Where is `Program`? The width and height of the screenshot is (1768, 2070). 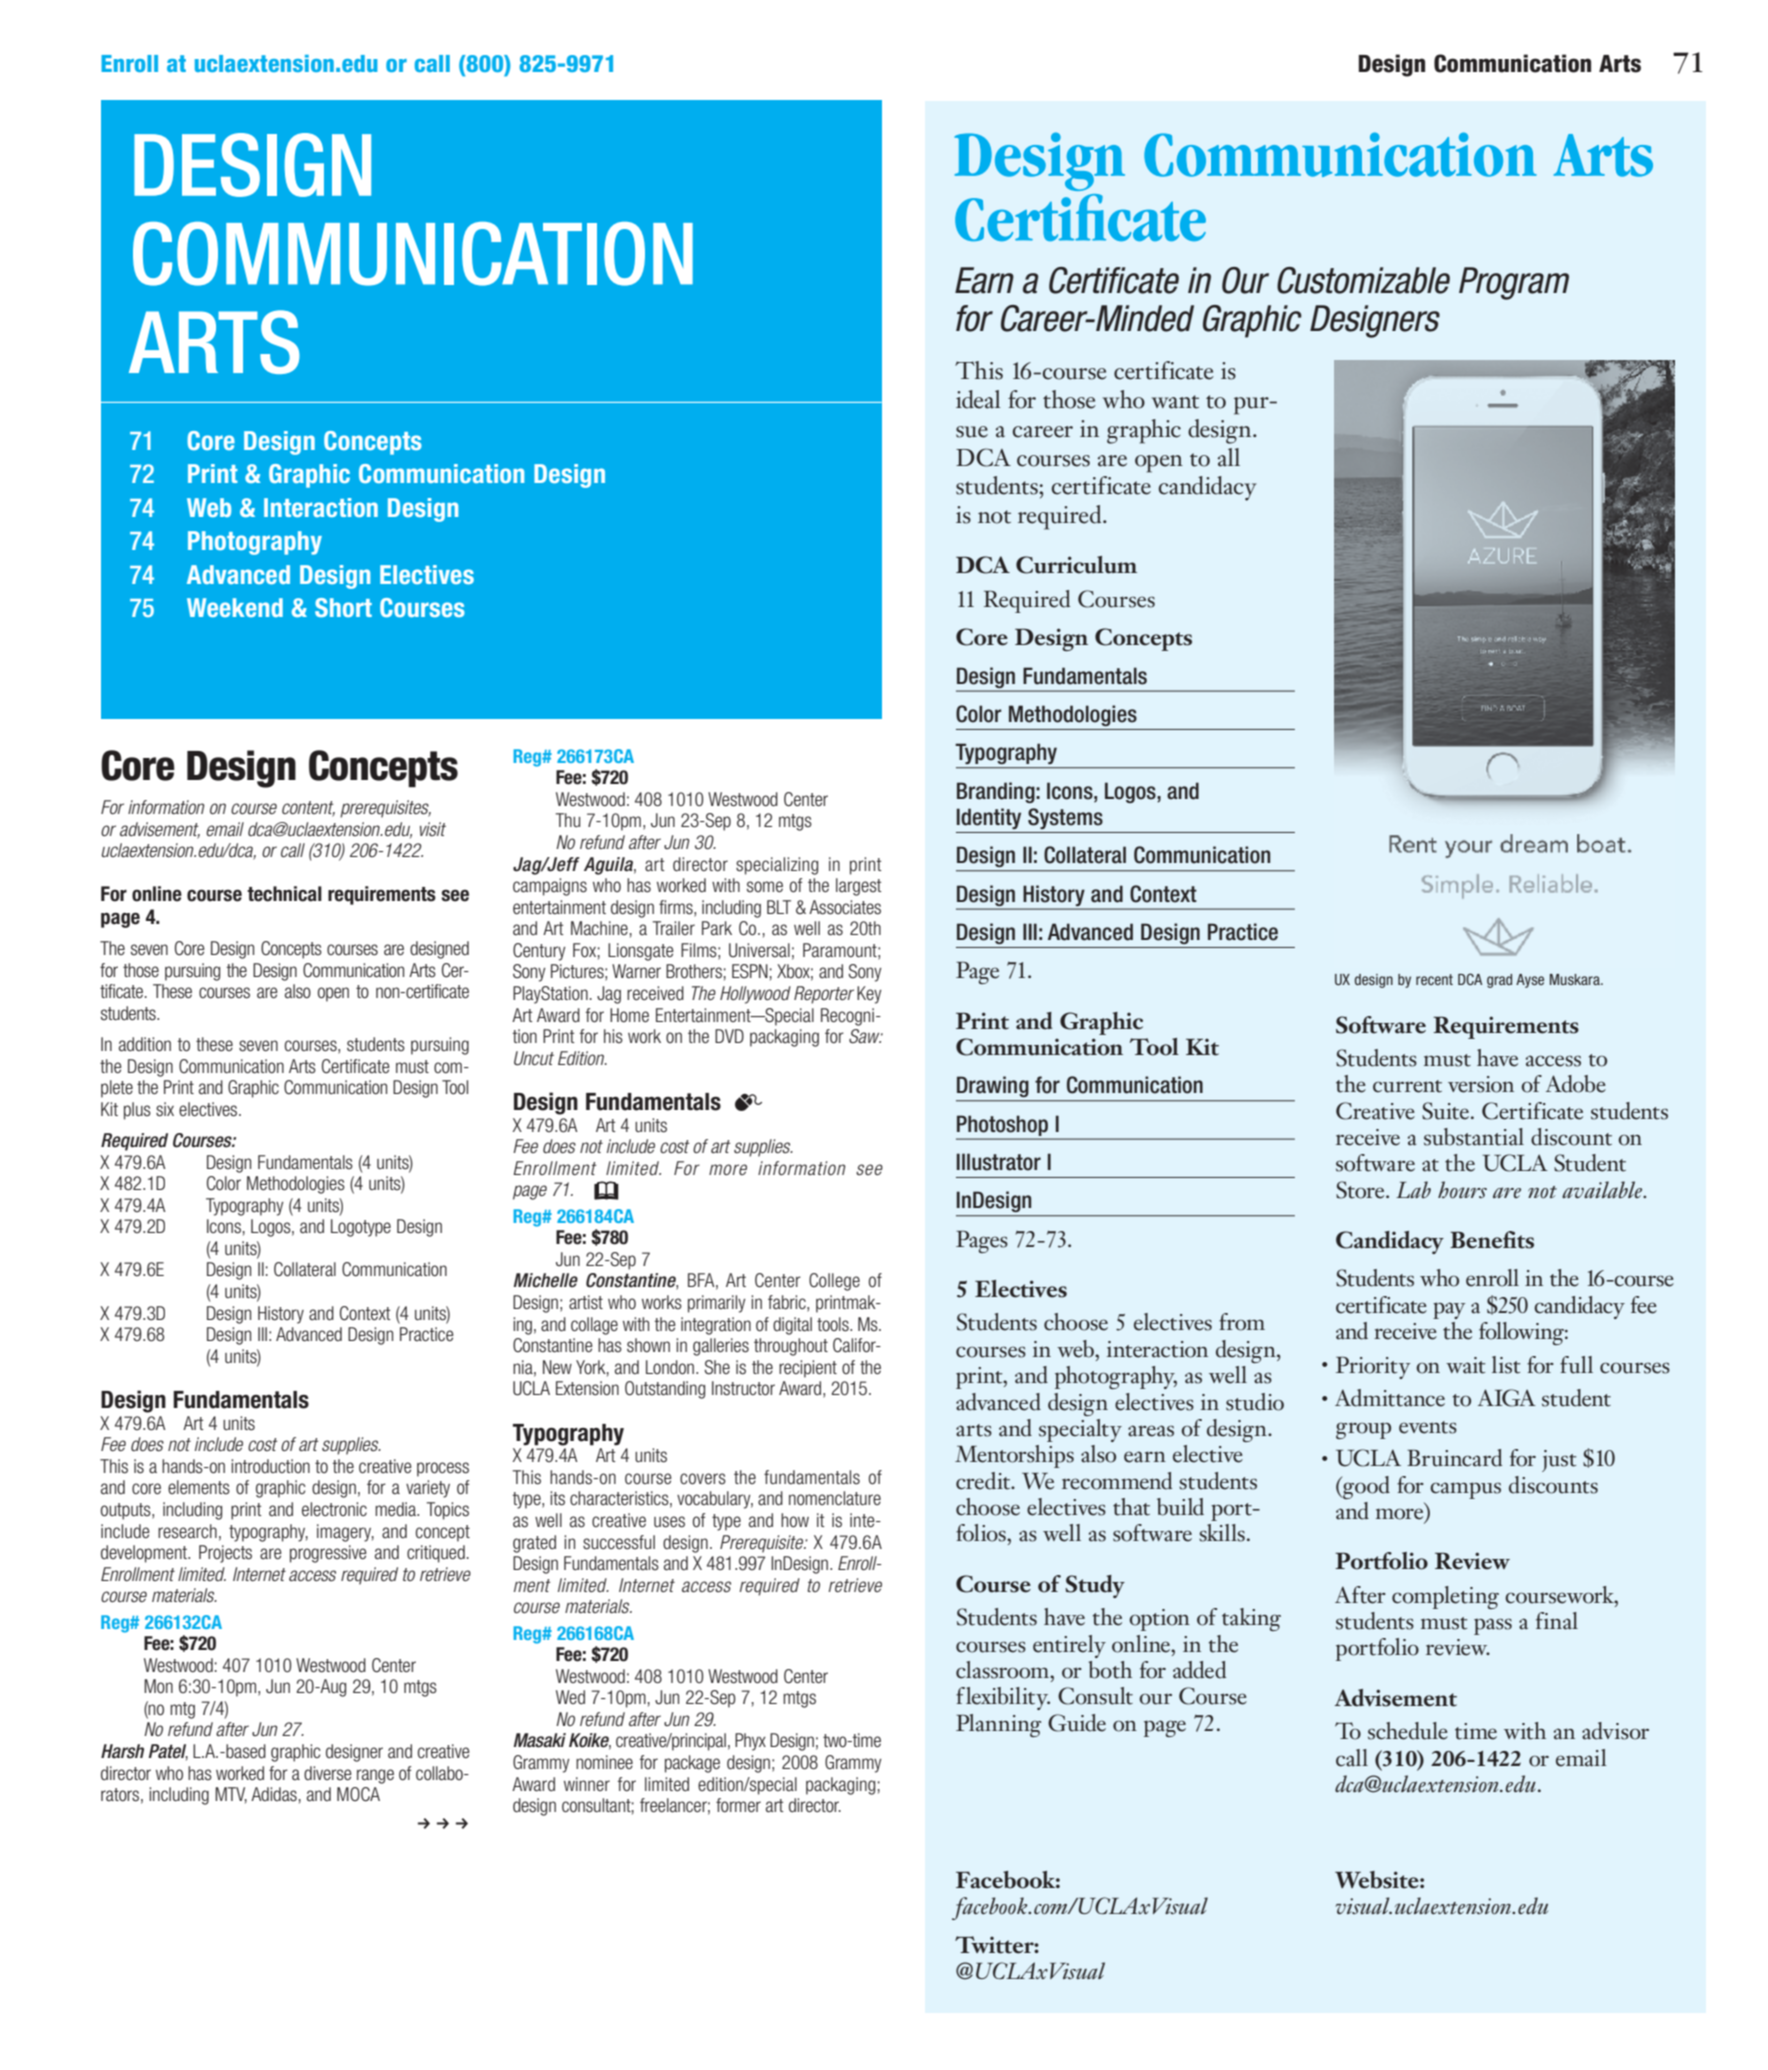
Program is located at coordinates (1514, 283).
